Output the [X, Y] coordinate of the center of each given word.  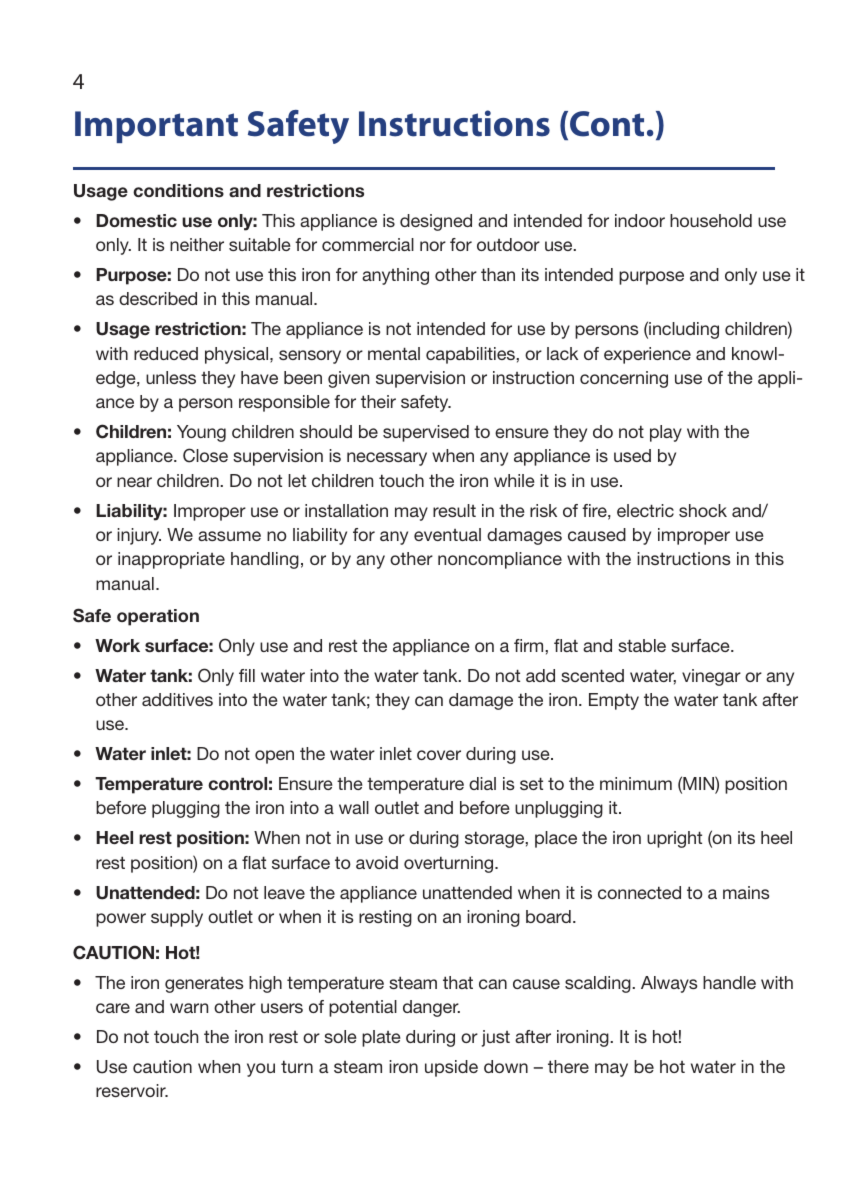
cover [439, 755]
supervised [426, 433]
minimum [636, 783]
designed [436, 222]
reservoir [132, 1090]
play [666, 433]
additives [177, 699]
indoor [640, 220]
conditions [178, 190]
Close [205, 455]
